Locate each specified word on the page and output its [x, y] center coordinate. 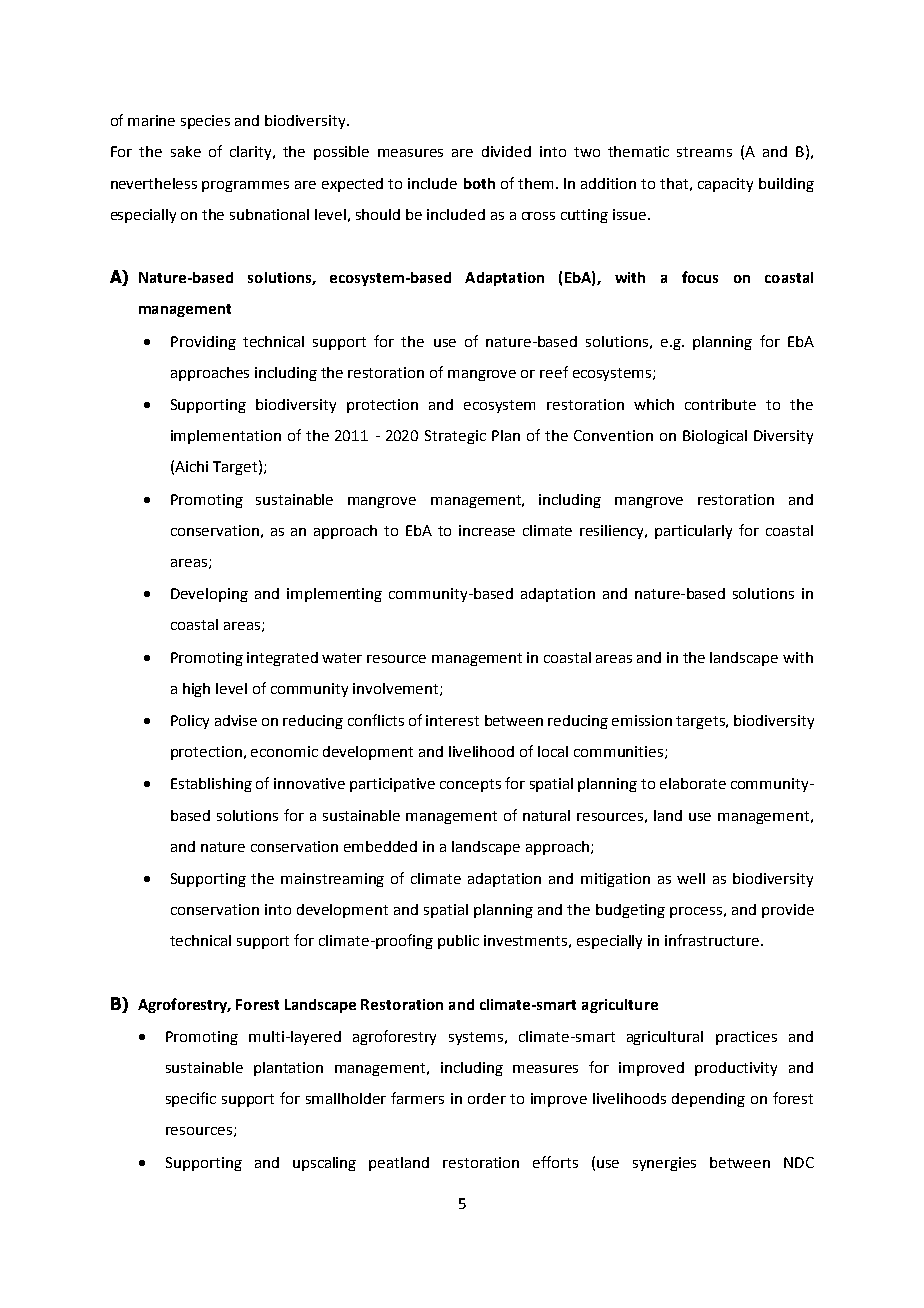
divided [506, 151]
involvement [397, 689]
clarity [252, 153]
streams [704, 152]
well [691, 878]
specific [191, 1099]
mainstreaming [332, 880]
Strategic [455, 437]
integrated [282, 659]
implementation [226, 437]
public [458, 942]
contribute [720, 404]
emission [642, 720]
